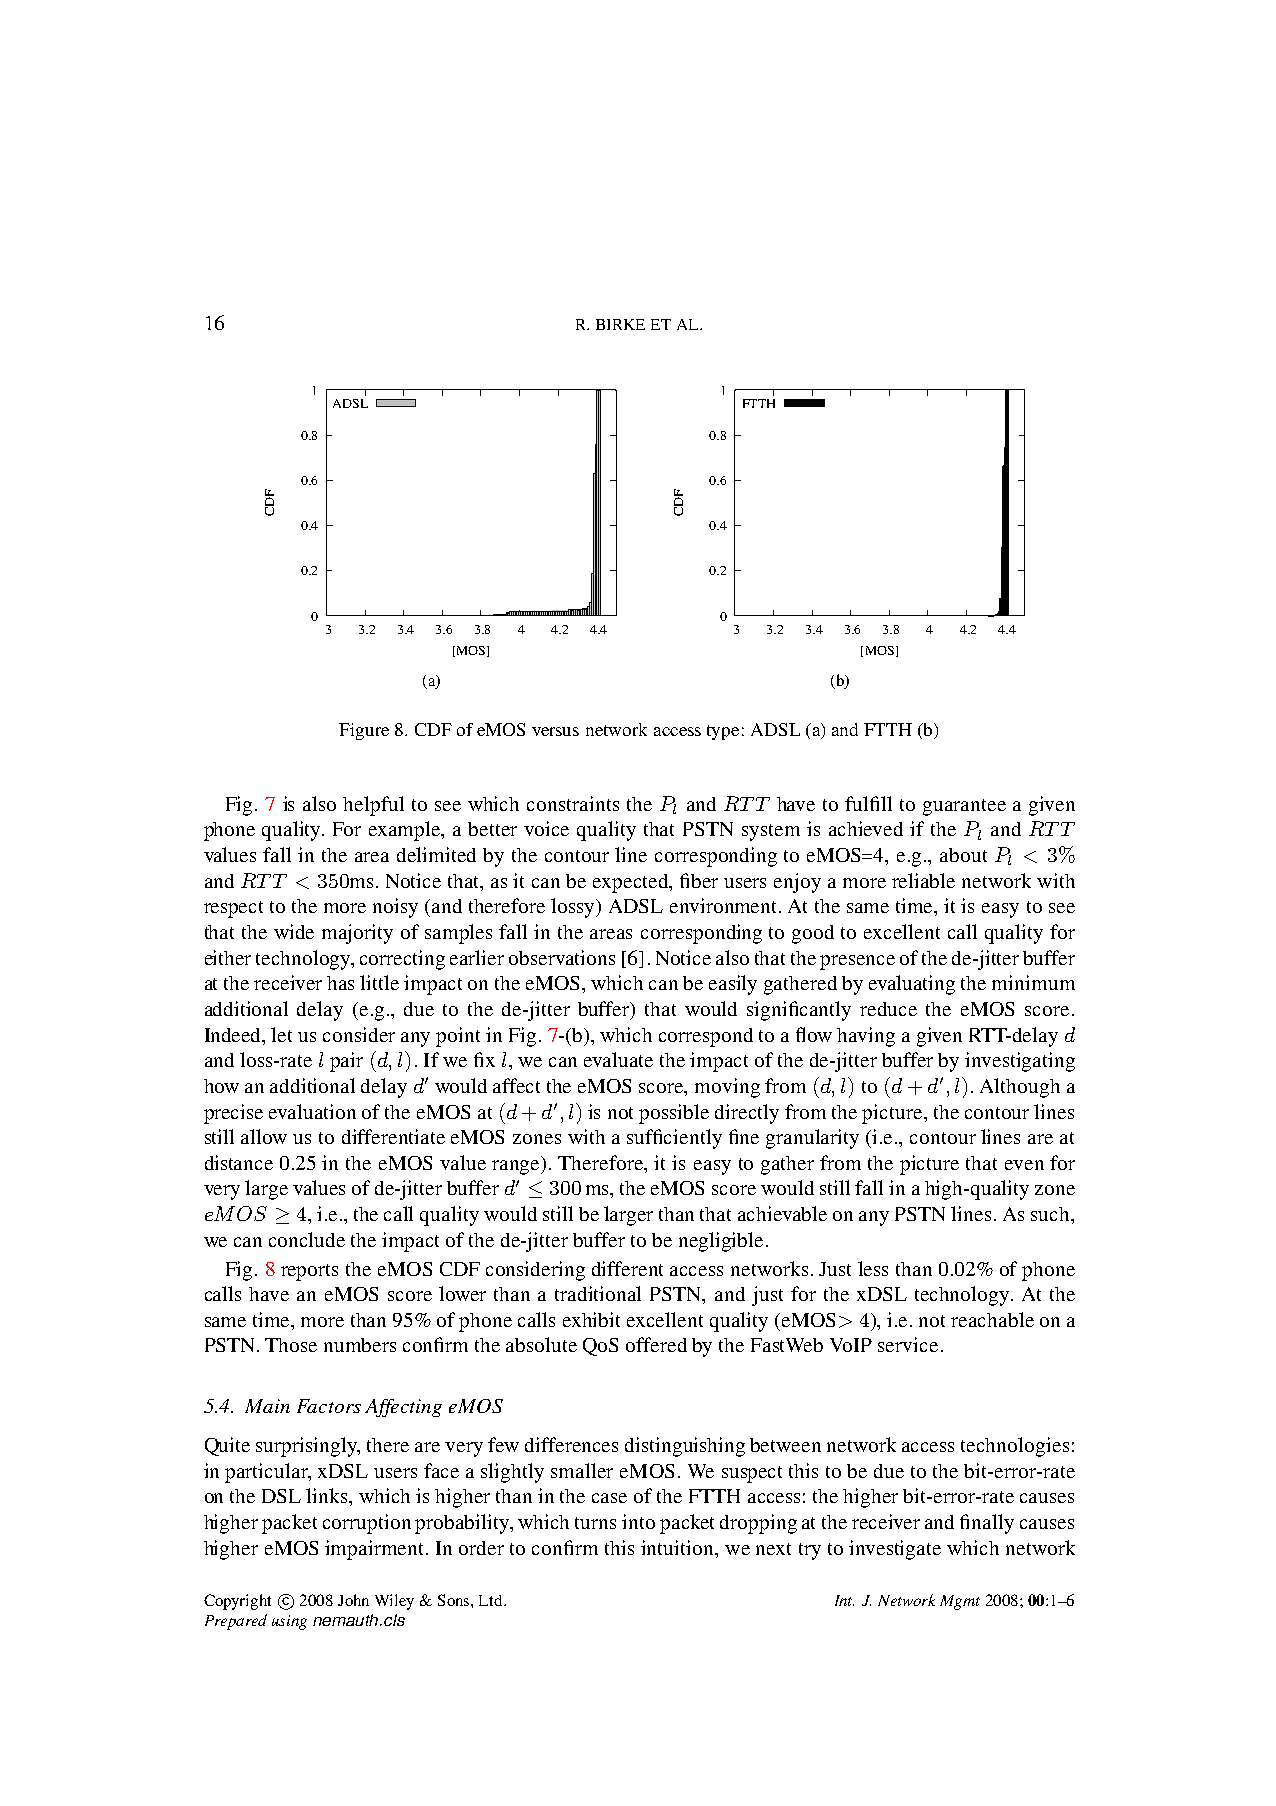 The width and height of the screenshot is (1276, 1806). Describe the element at coordinates (555, 731) in the screenshot. I see `versus` at that location.
